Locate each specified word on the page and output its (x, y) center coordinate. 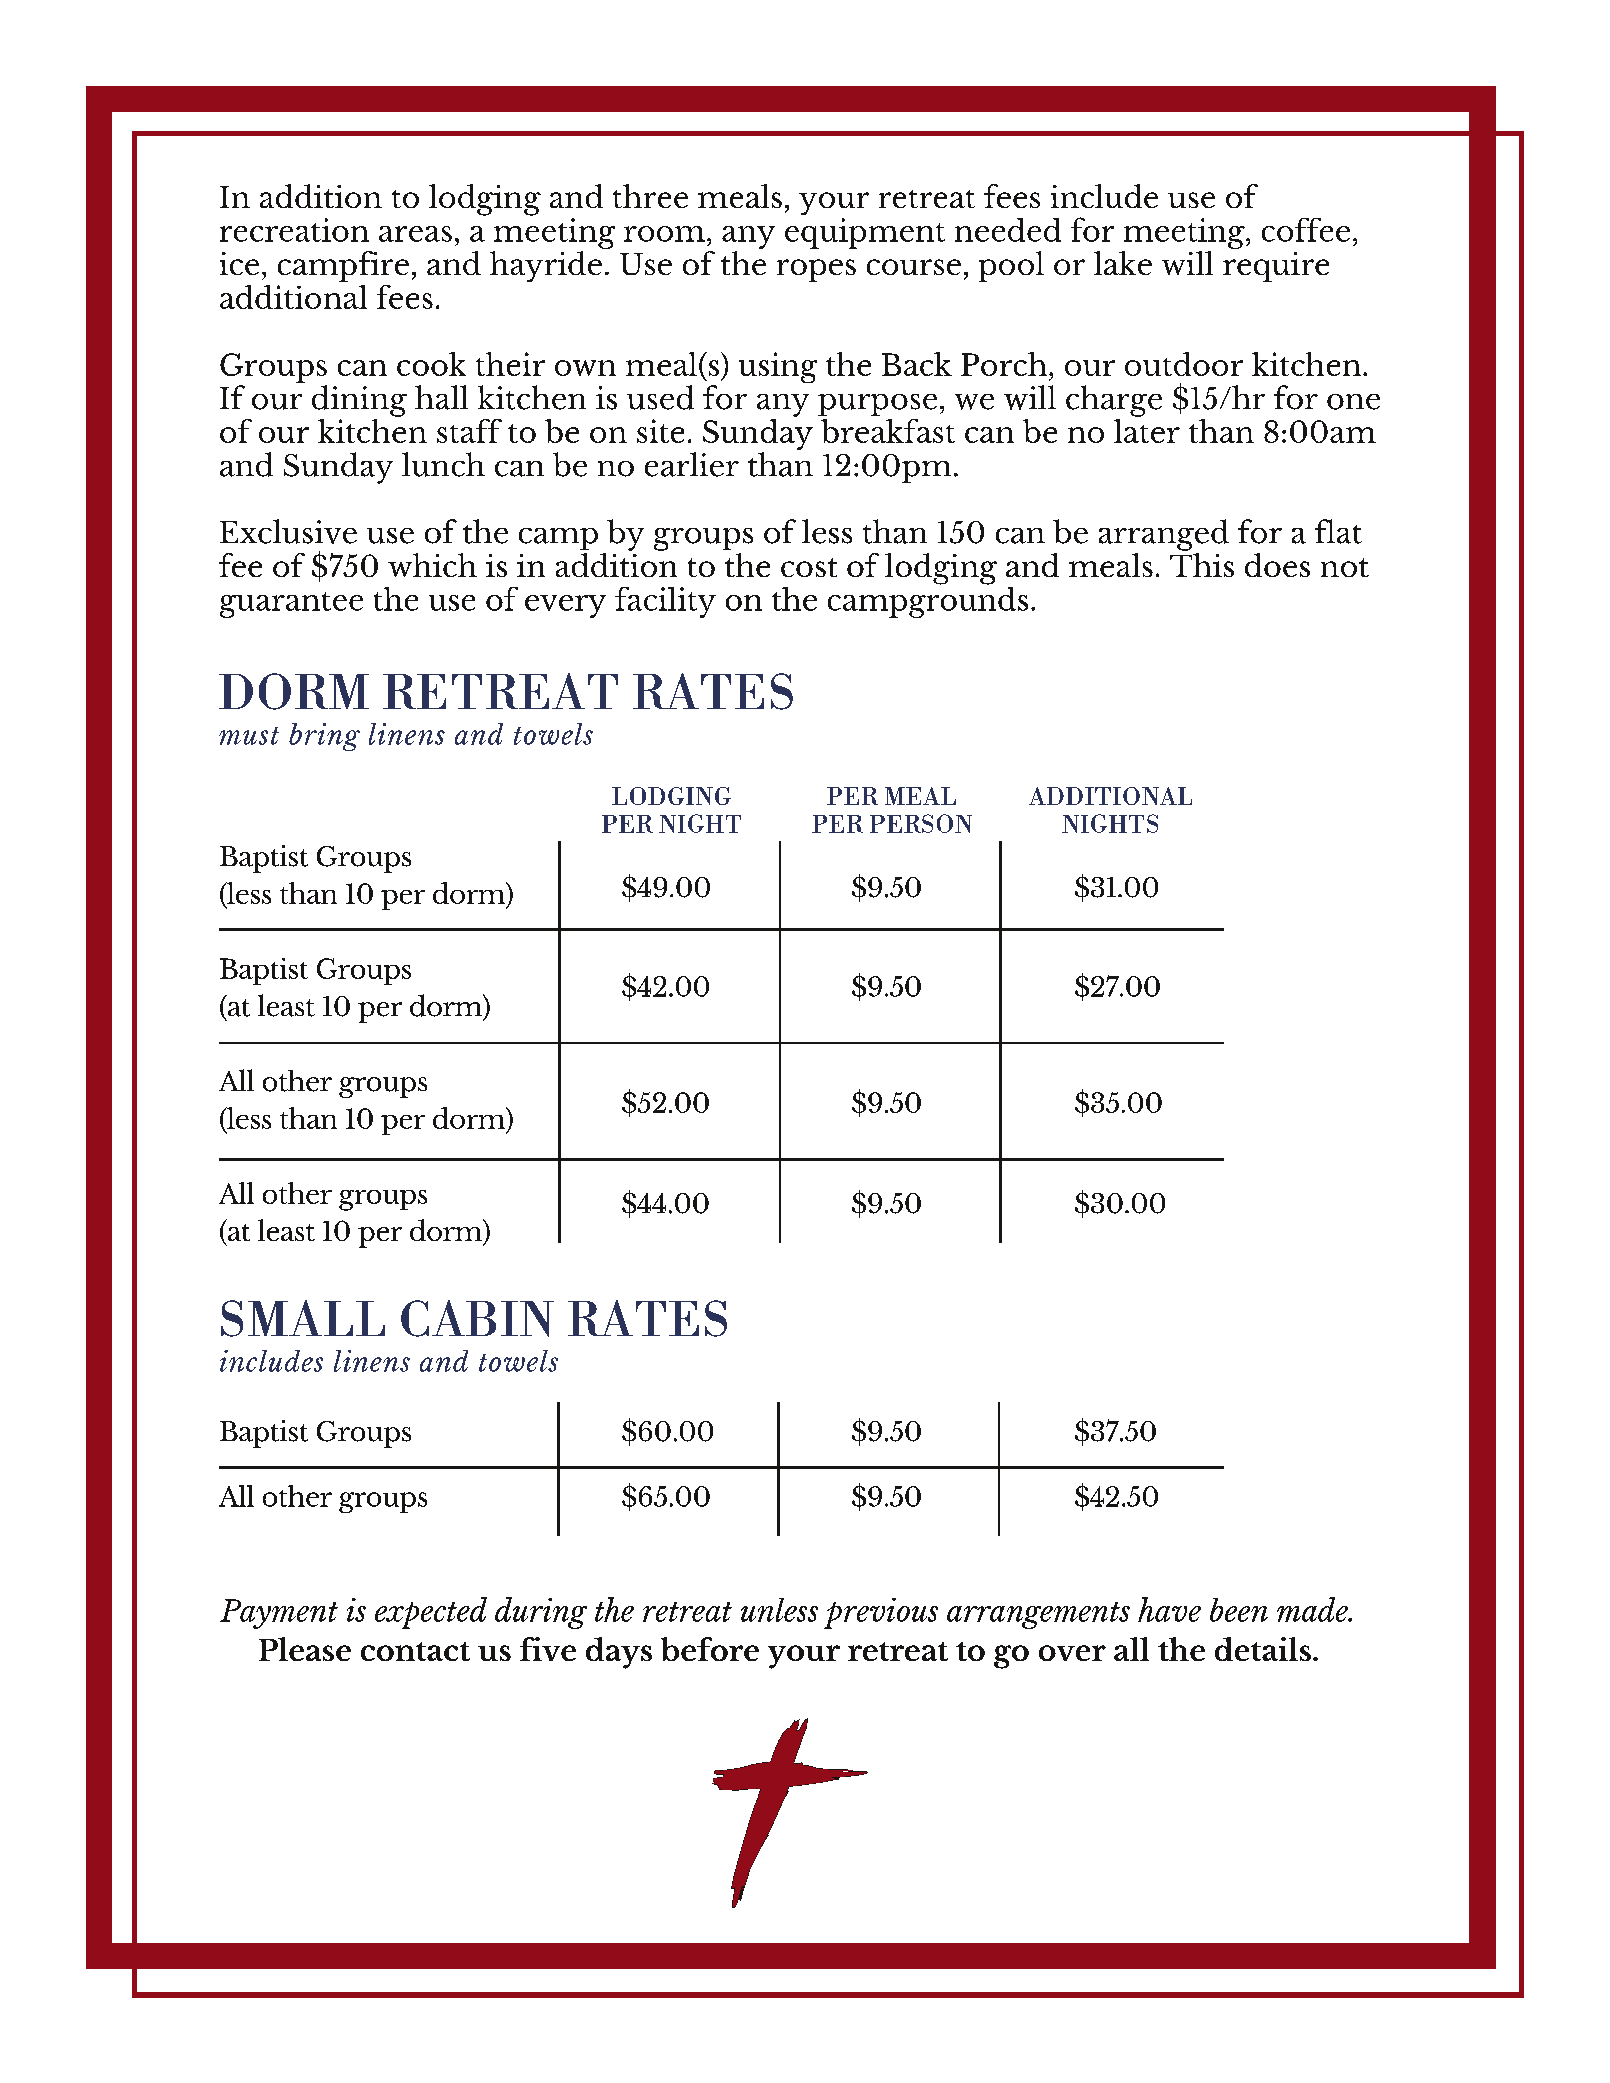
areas (415, 234)
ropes (816, 270)
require (1276, 267)
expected (431, 1613)
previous (881, 1613)
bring (324, 737)
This (1202, 563)
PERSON (921, 823)
